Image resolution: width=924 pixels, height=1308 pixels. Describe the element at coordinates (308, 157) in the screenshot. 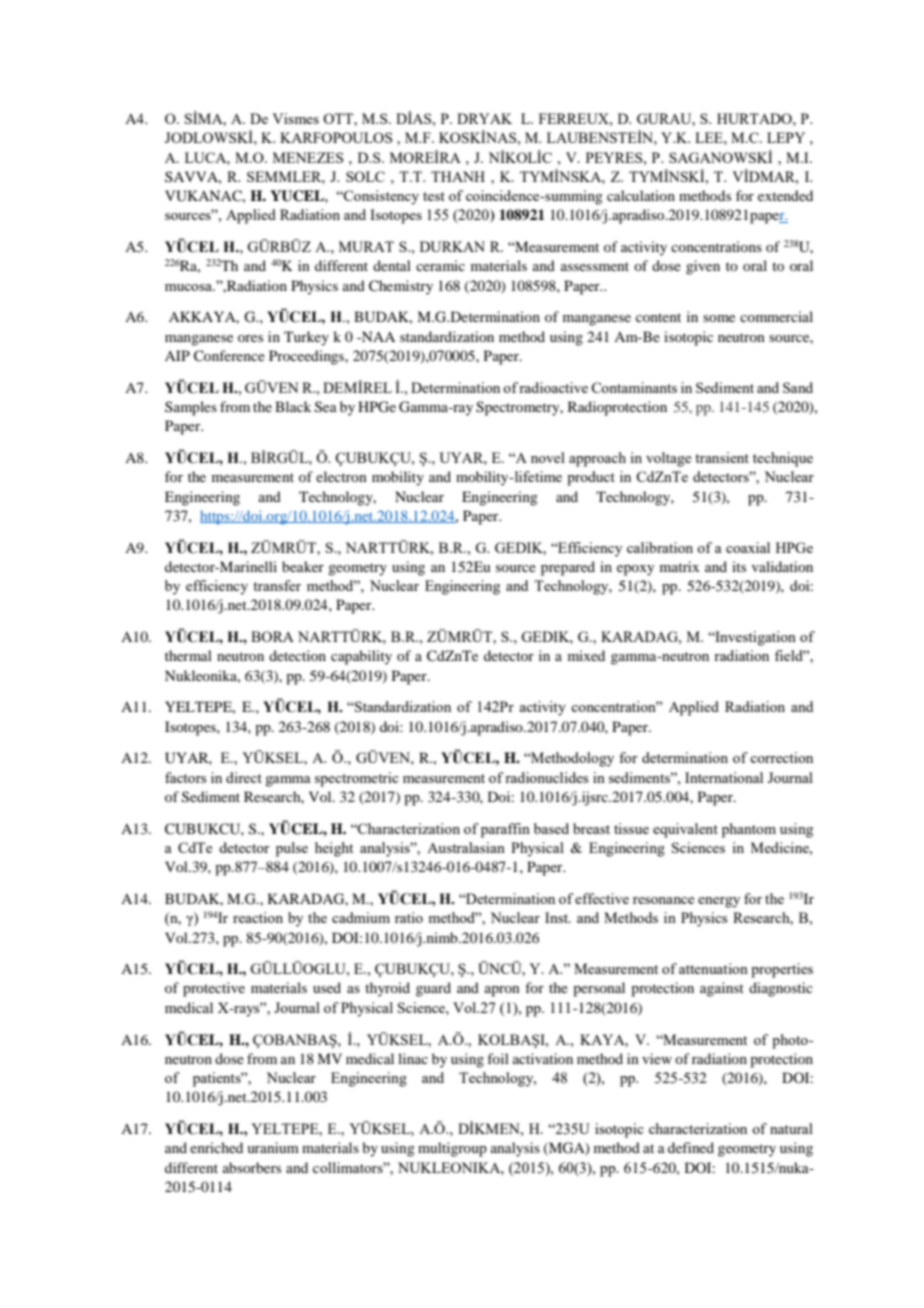

I see `MENEZES` at that location.
